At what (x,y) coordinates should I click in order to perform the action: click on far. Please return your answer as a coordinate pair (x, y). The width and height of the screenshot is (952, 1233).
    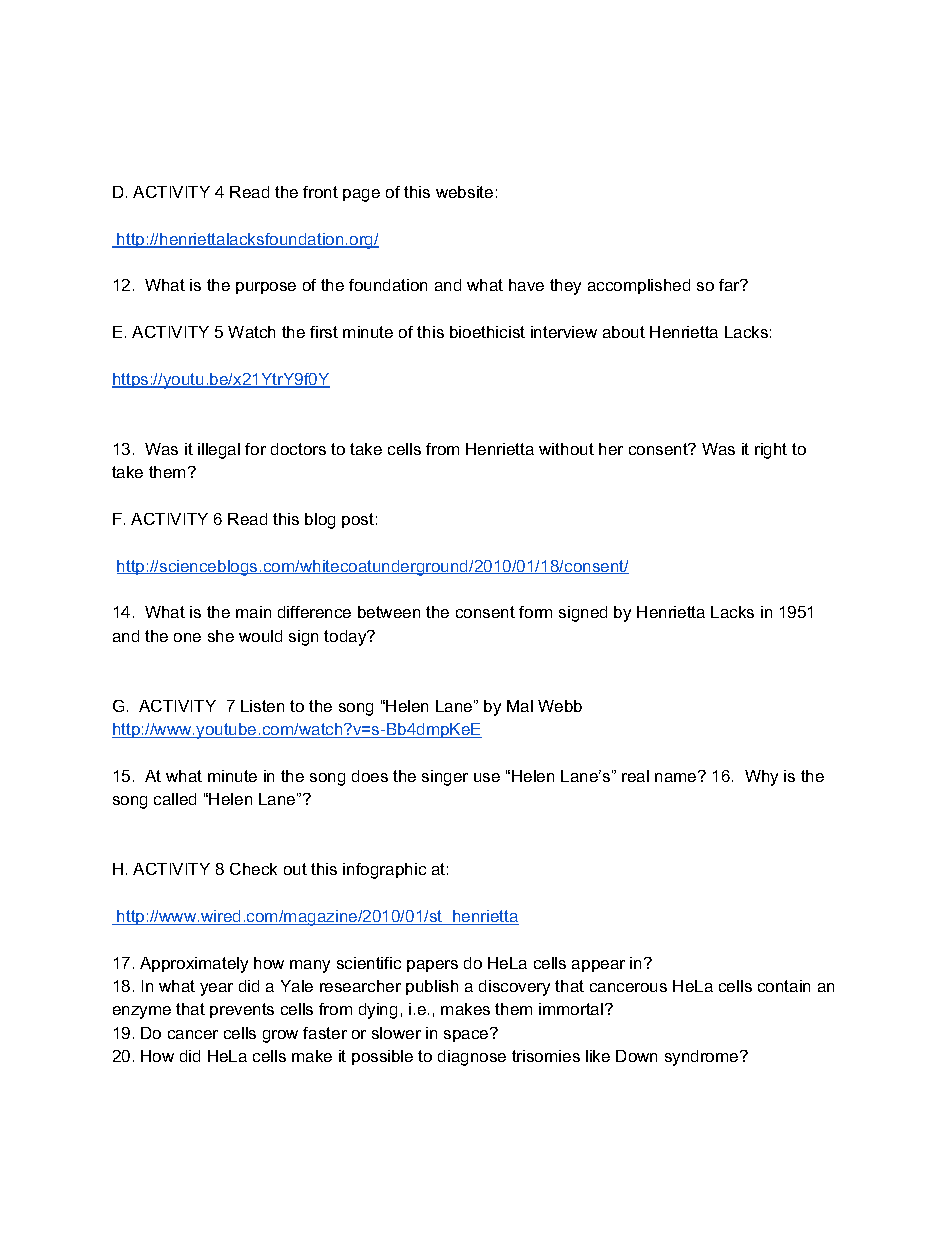
    Looking at the image, I should click on (730, 285).
